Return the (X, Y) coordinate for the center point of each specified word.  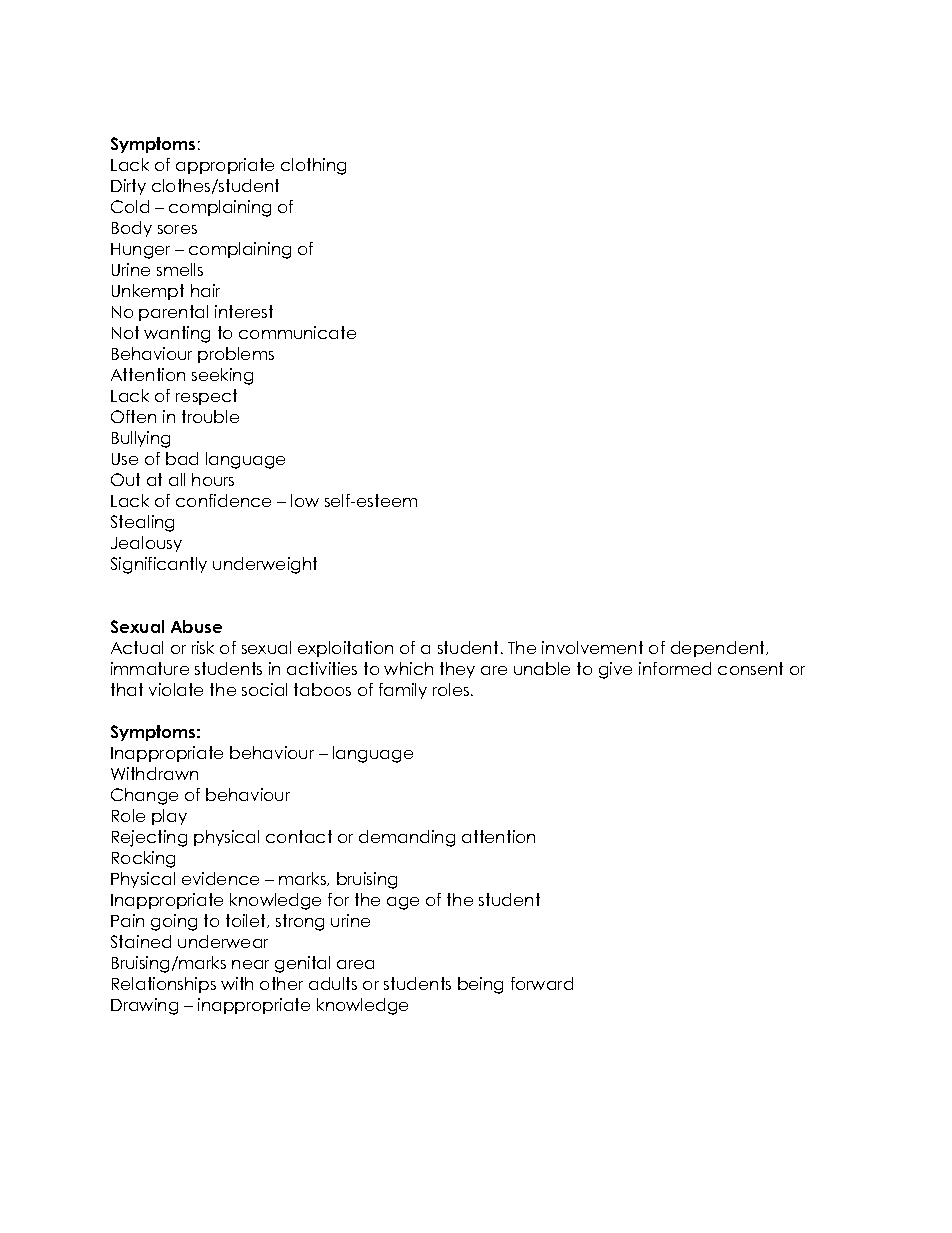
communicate (297, 332)
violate (176, 689)
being (480, 985)
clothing (313, 166)
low (305, 500)
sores (177, 229)
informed (675, 668)
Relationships (164, 985)
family (403, 691)
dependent (719, 649)
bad (182, 458)
